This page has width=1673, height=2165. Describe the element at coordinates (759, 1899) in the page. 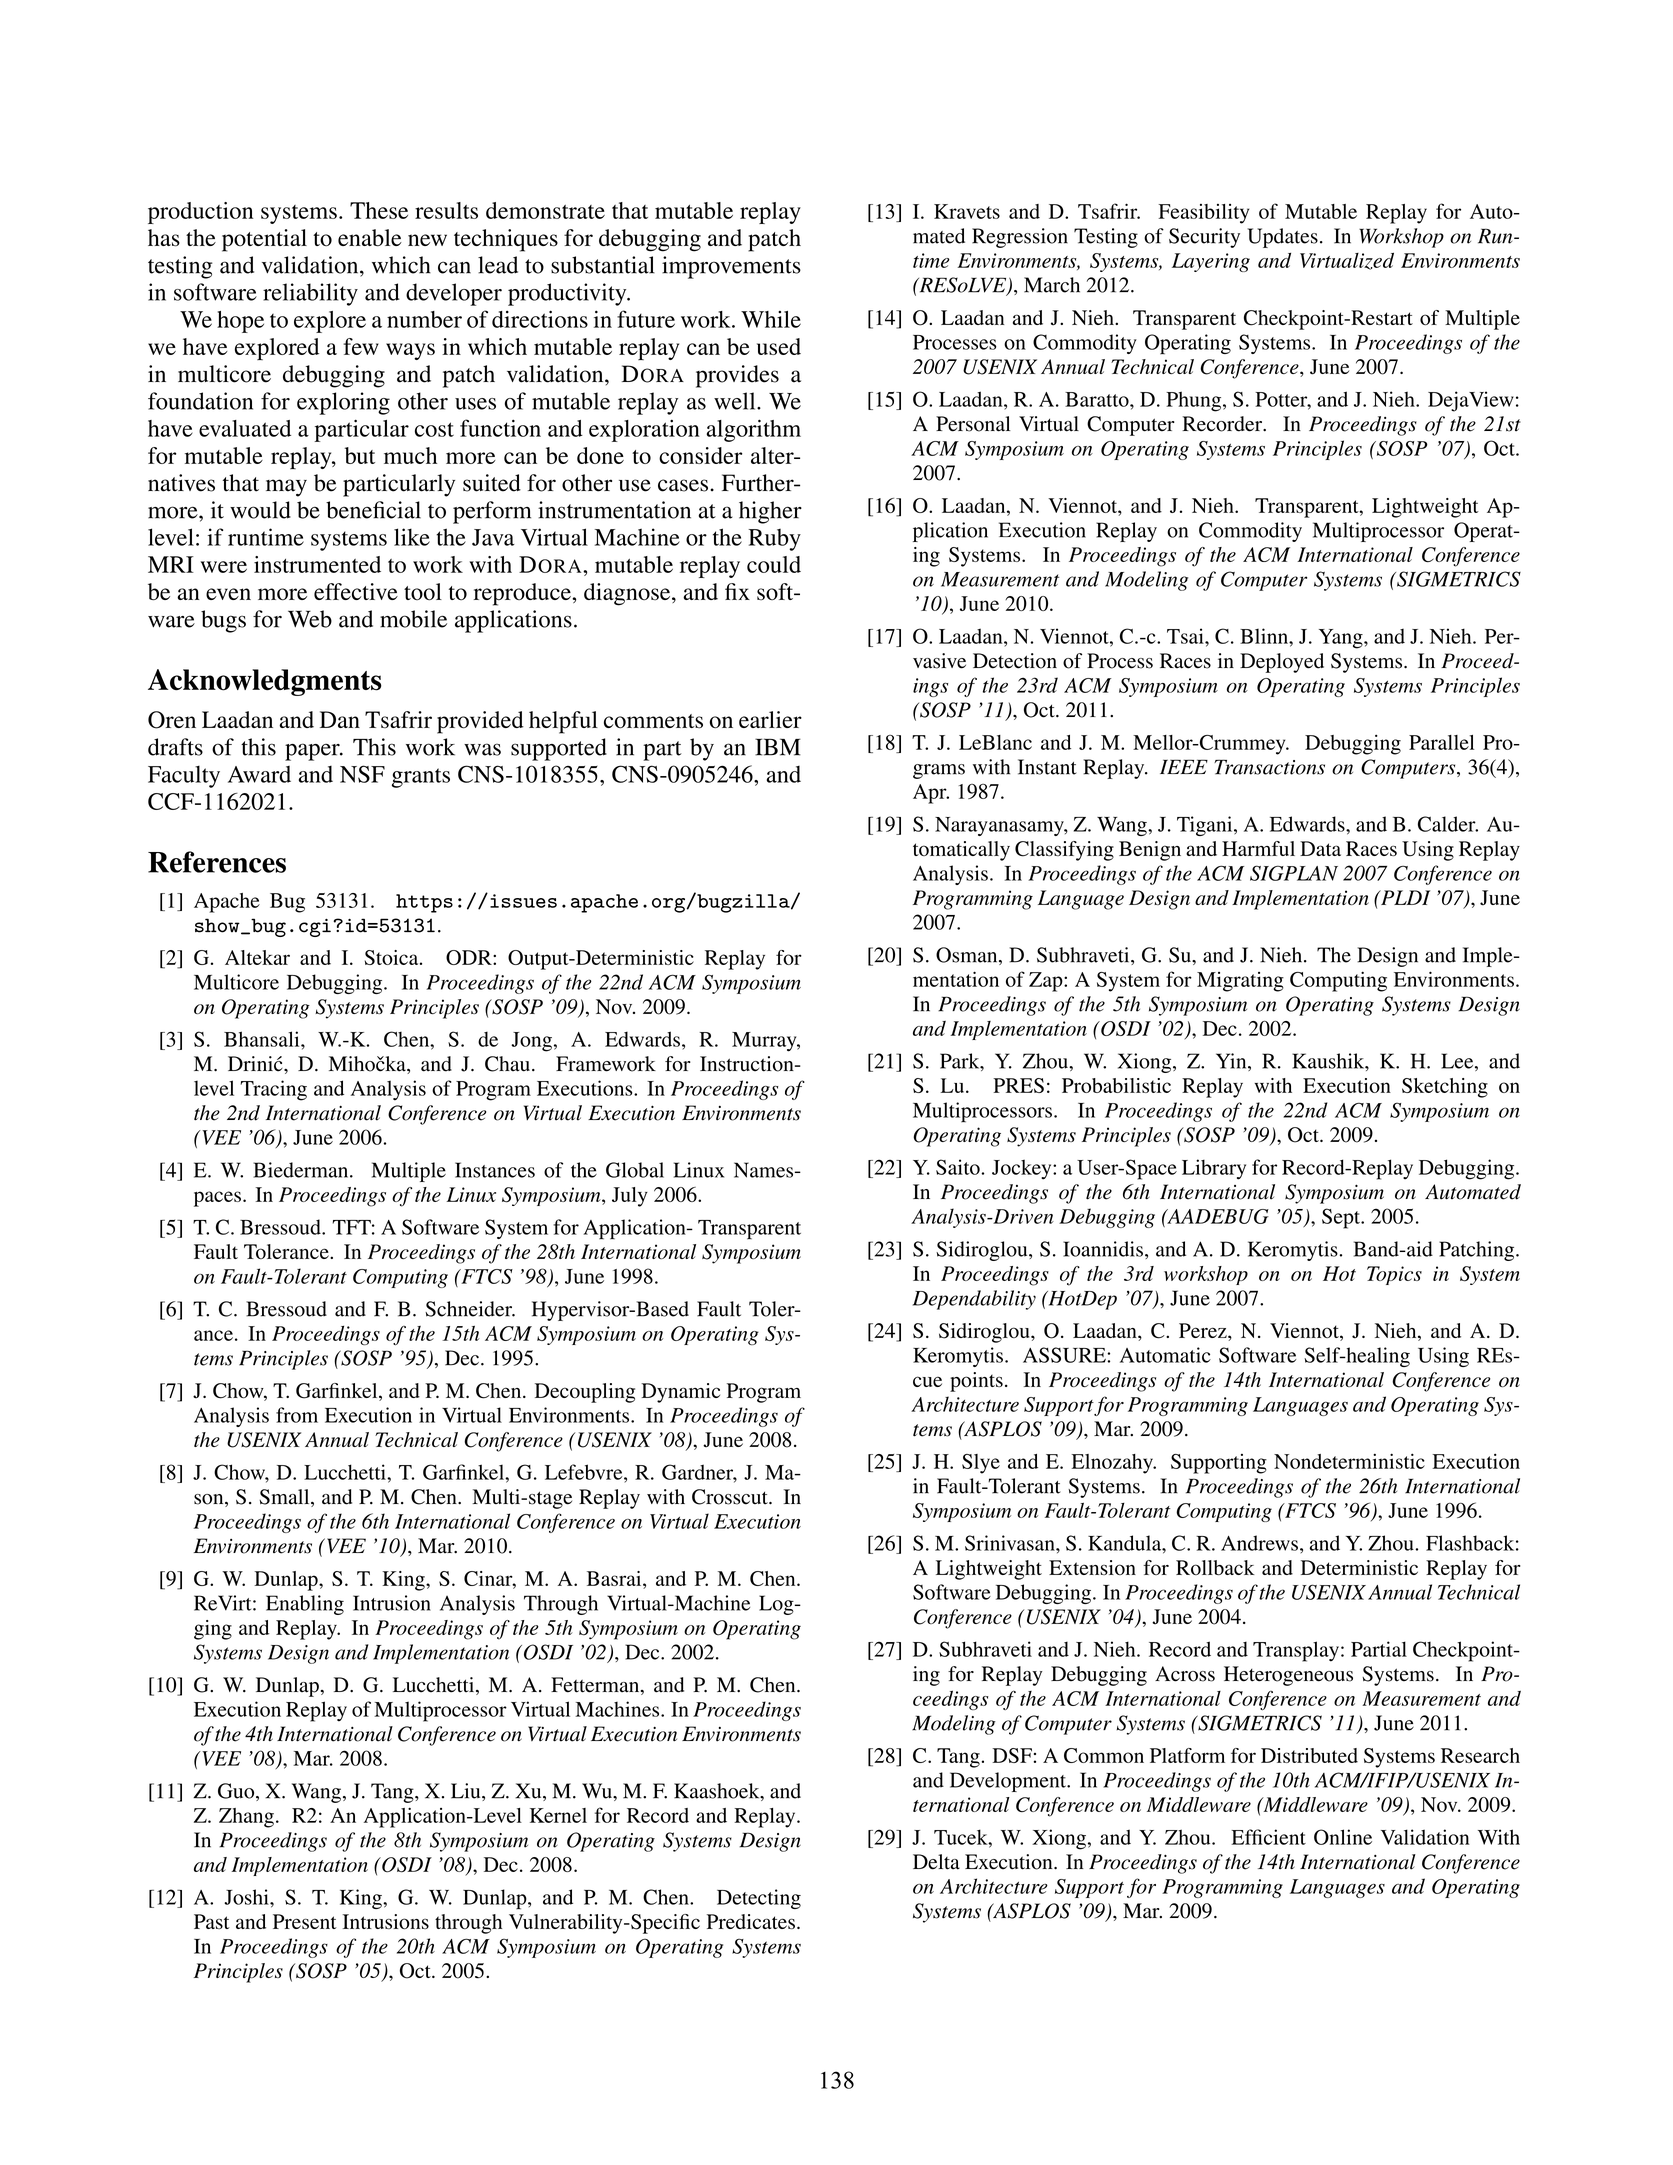

I see `Detecting` at that location.
